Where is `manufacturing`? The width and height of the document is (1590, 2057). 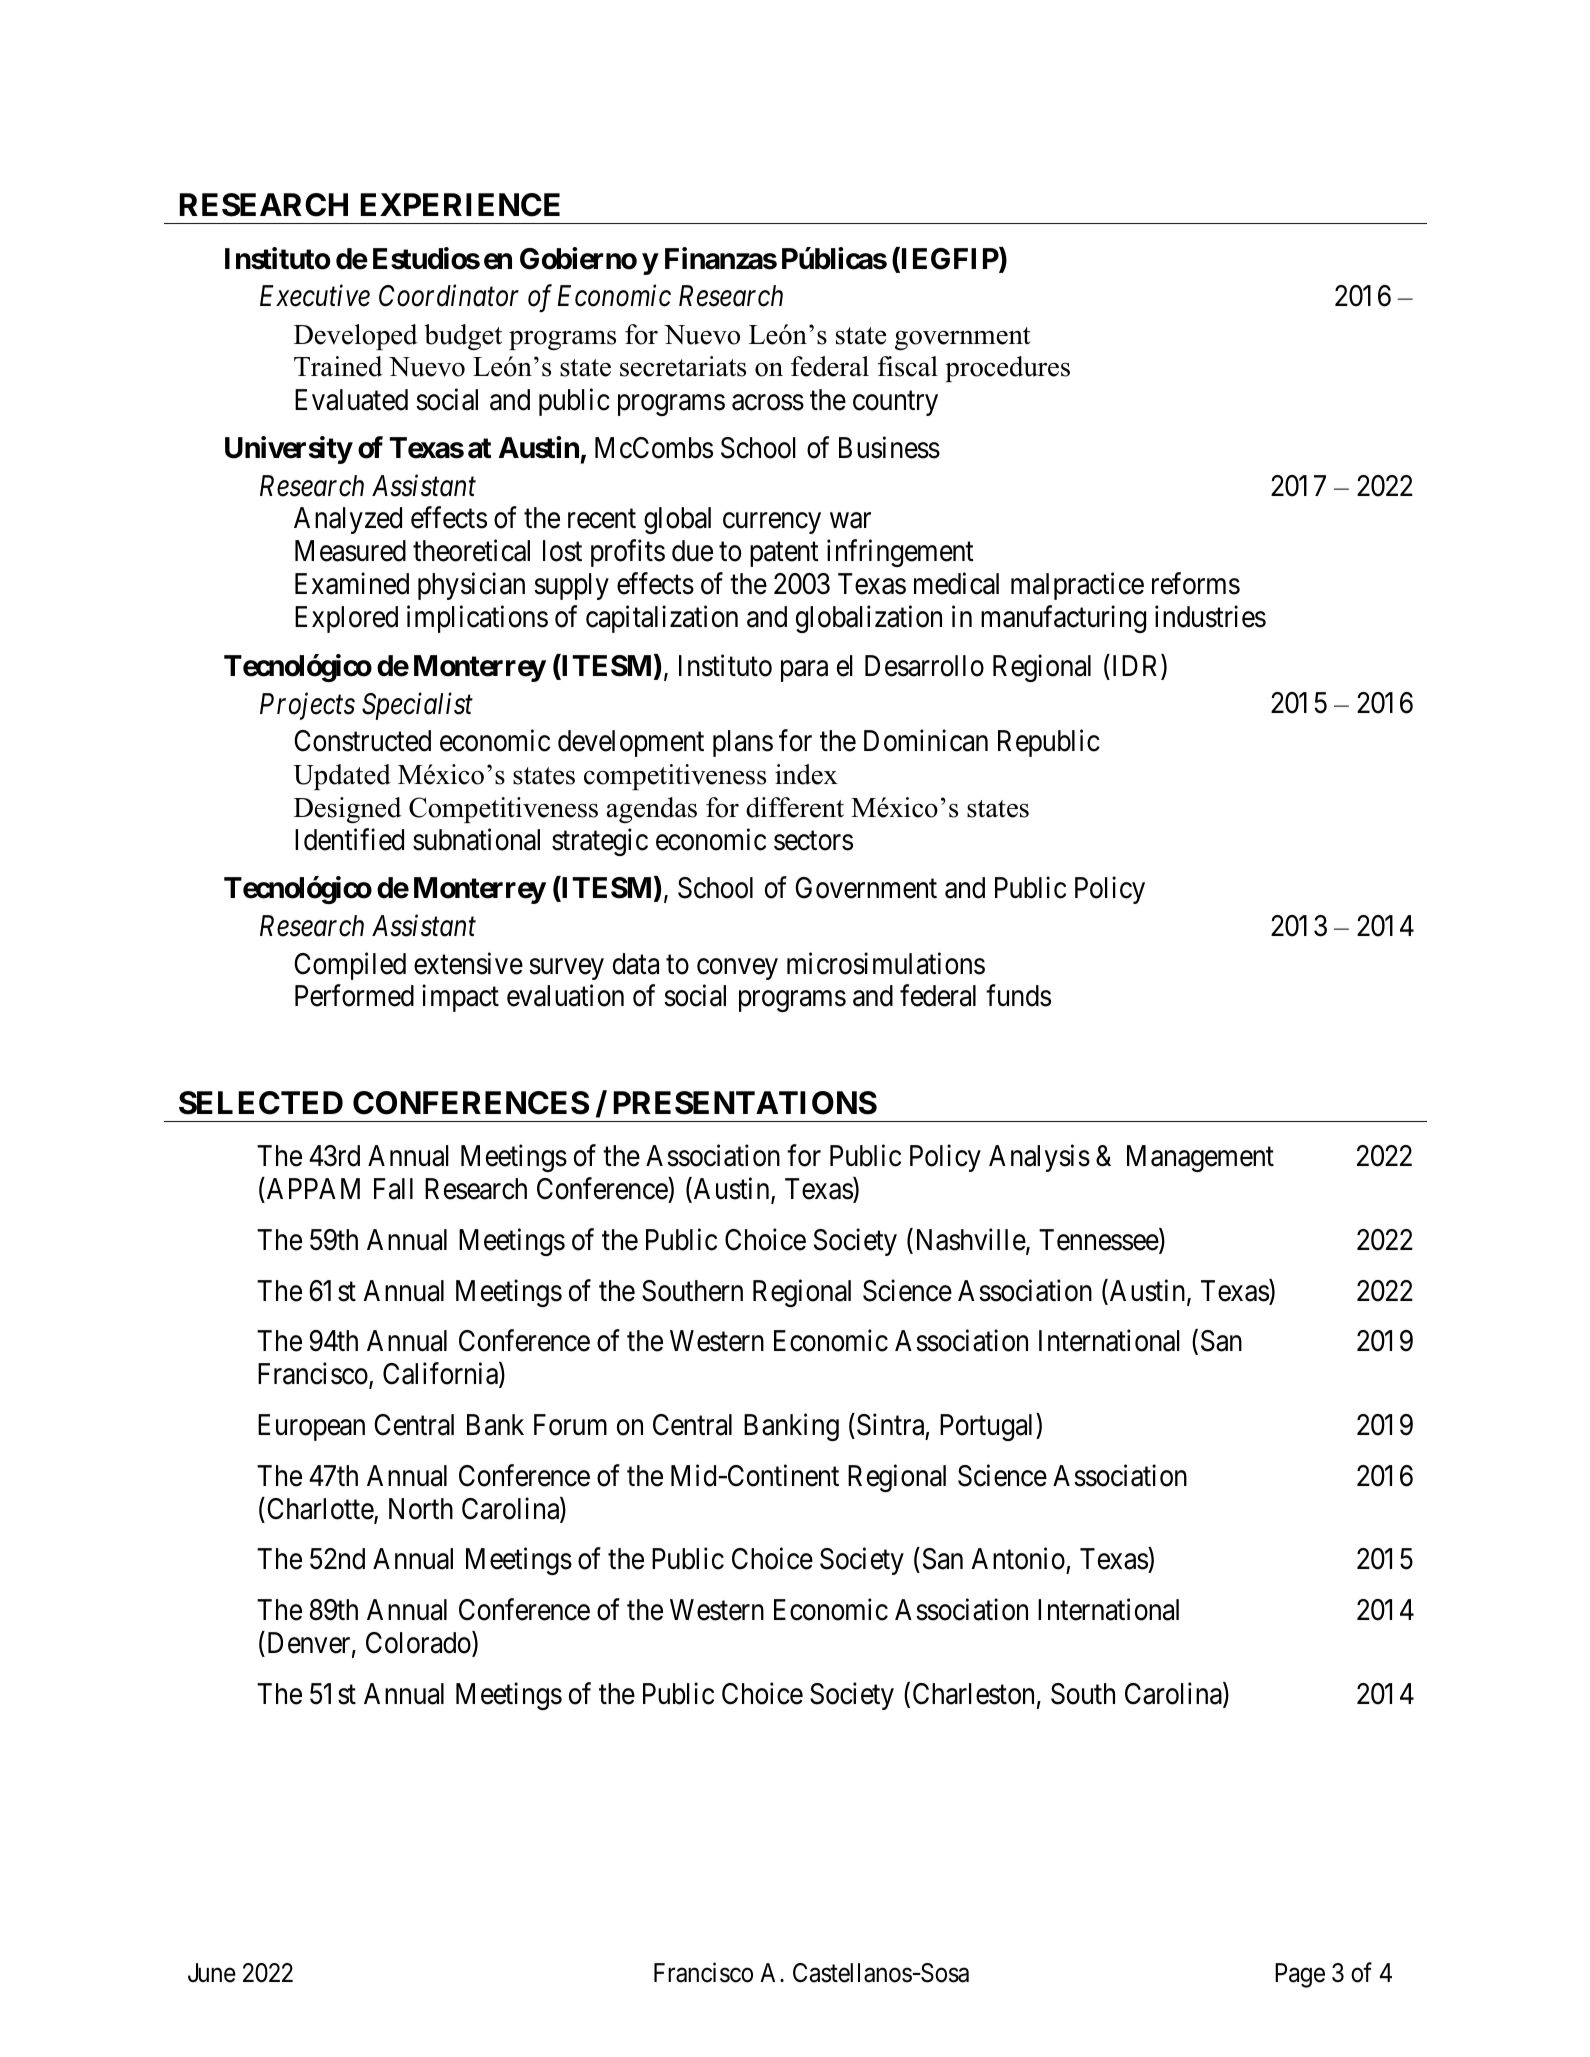 manufacturing is located at coordinates (1063, 619).
